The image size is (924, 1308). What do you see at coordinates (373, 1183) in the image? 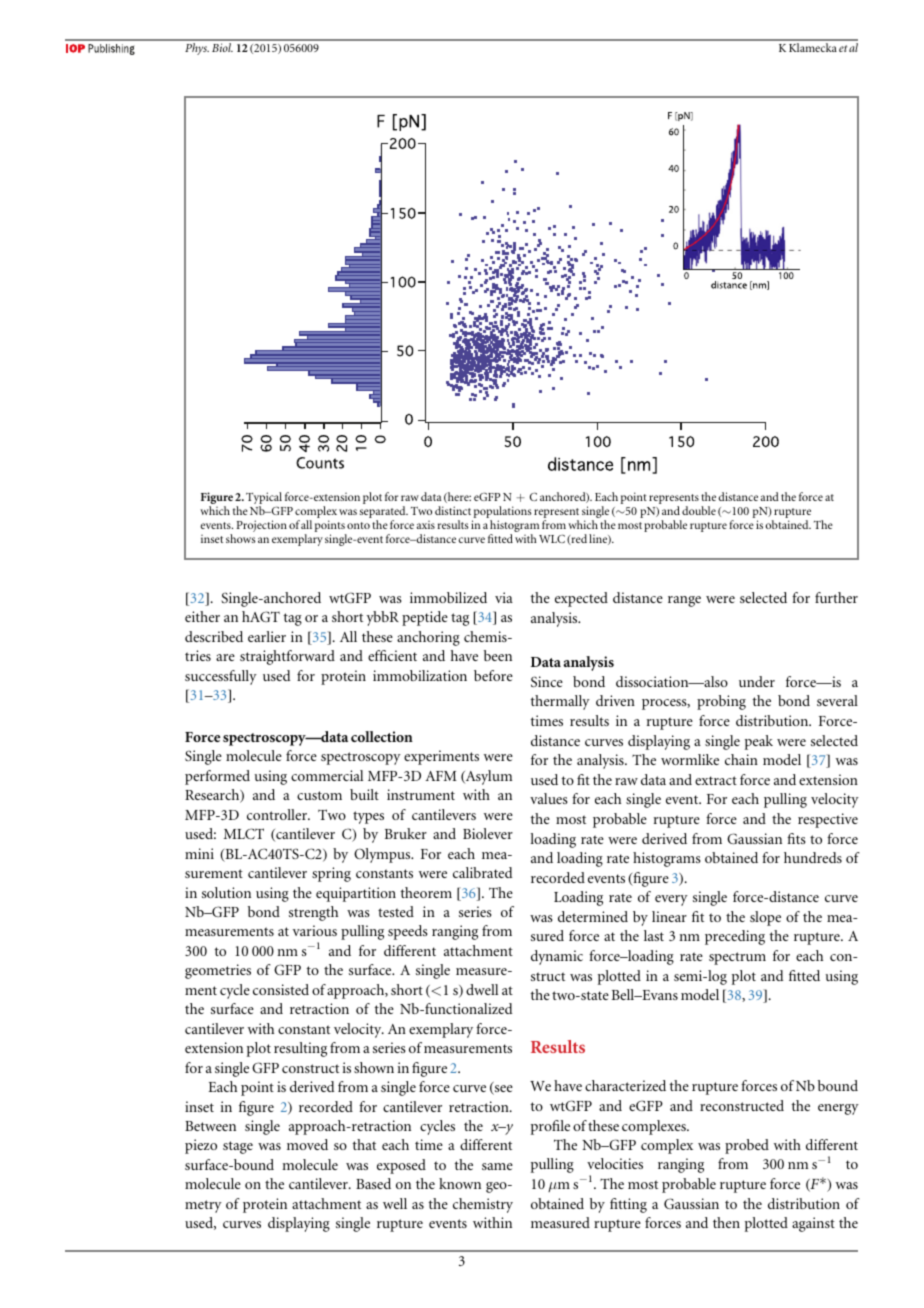
I see `Based` at bounding box center [373, 1183].
